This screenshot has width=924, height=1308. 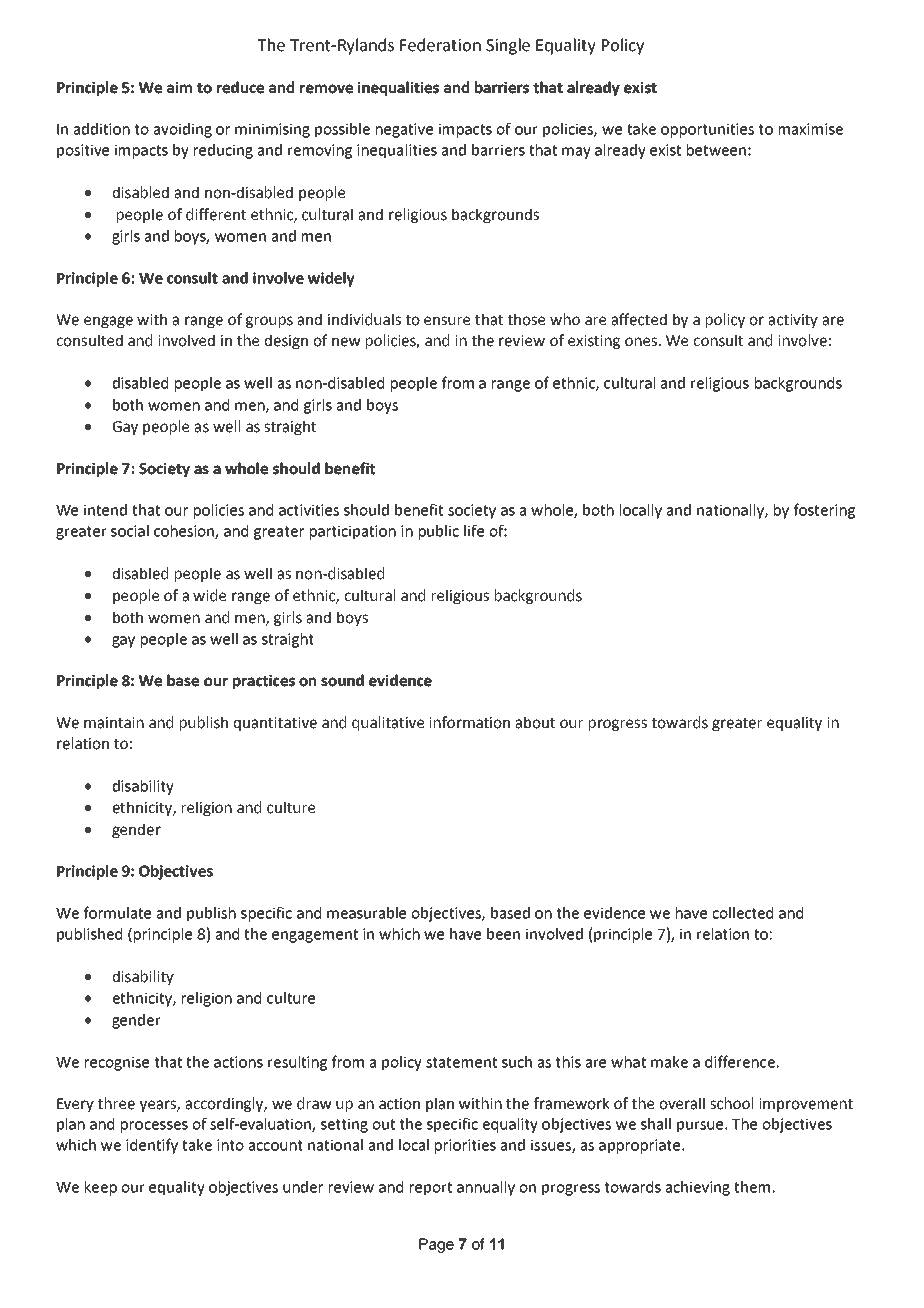 What do you see at coordinates (101, 1188) in the screenshot?
I see `keep` at bounding box center [101, 1188].
